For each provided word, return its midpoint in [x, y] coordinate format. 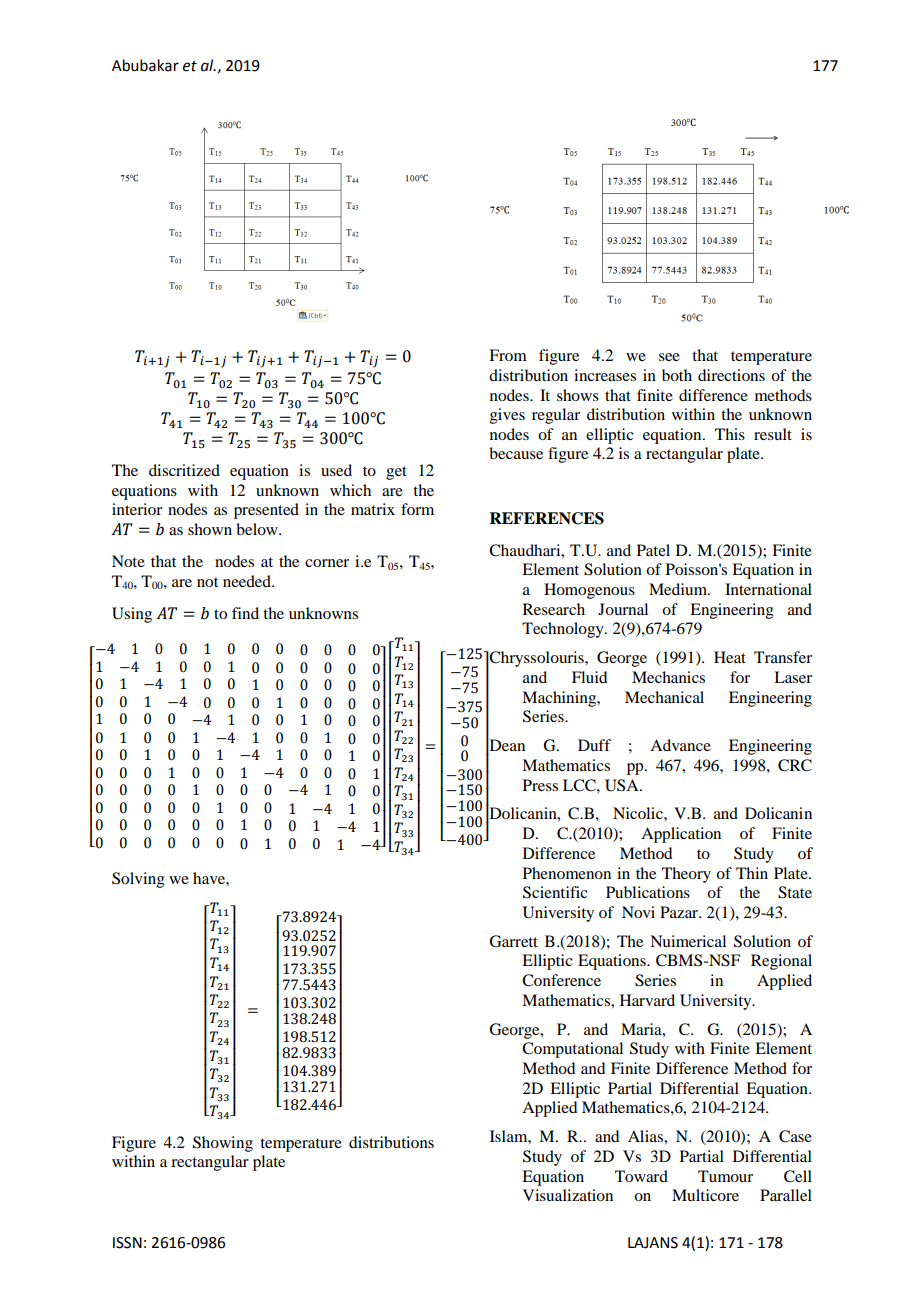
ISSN [127, 1243]
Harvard [647, 1000]
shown [210, 529]
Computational [572, 1050]
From [508, 355]
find [245, 613]
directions [731, 375]
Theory [686, 875]
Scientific [555, 892]
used [336, 470]
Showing [223, 1144]
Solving [138, 880]
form [417, 509]
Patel [653, 550]
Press [540, 785]
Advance [680, 745]
